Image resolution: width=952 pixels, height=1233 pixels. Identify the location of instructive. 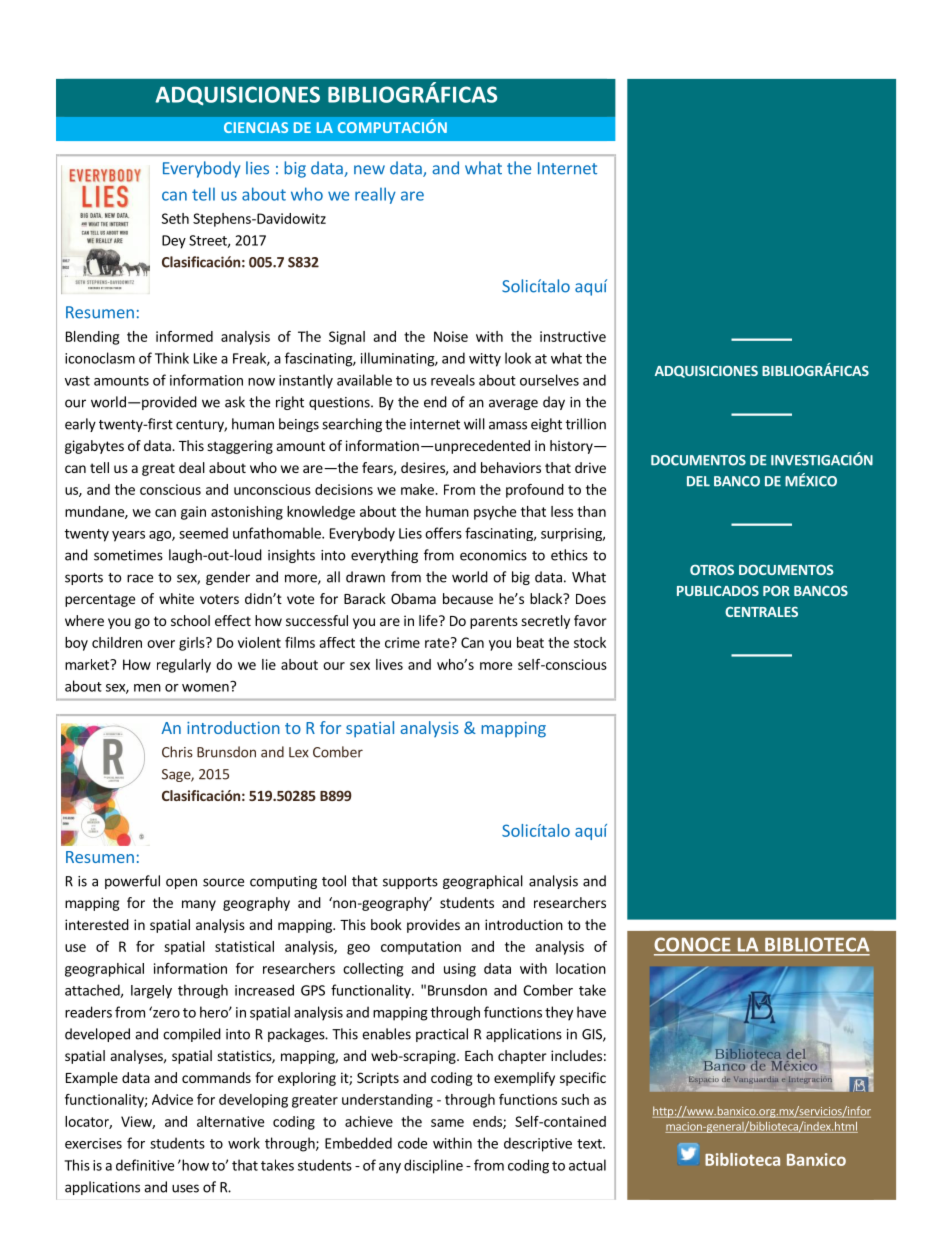
(573, 336).
